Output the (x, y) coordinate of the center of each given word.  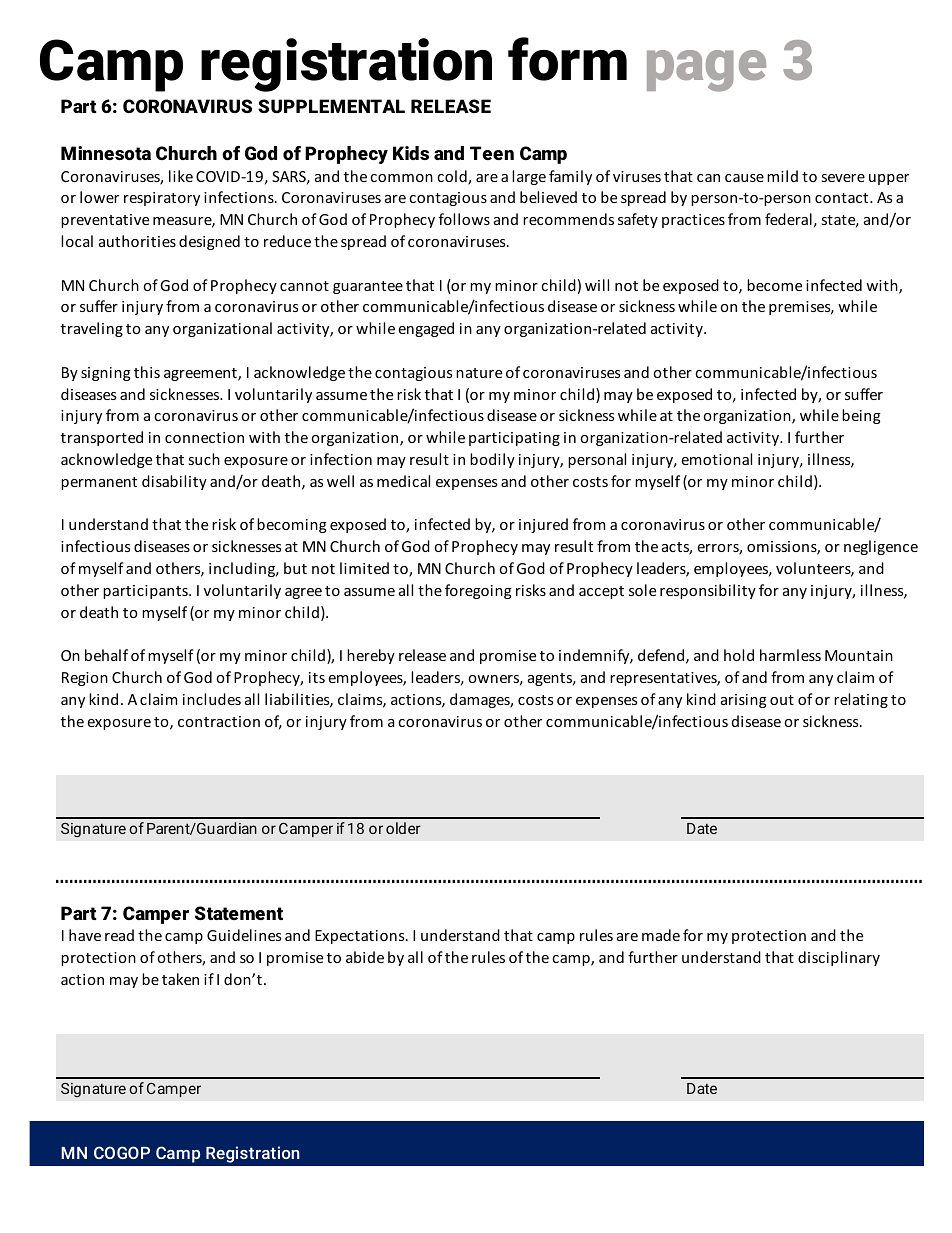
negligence (881, 547)
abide (365, 957)
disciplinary (839, 958)
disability (174, 482)
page (706, 71)
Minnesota (106, 153)
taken (180, 979)
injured (543, 525)
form (567, 59)
